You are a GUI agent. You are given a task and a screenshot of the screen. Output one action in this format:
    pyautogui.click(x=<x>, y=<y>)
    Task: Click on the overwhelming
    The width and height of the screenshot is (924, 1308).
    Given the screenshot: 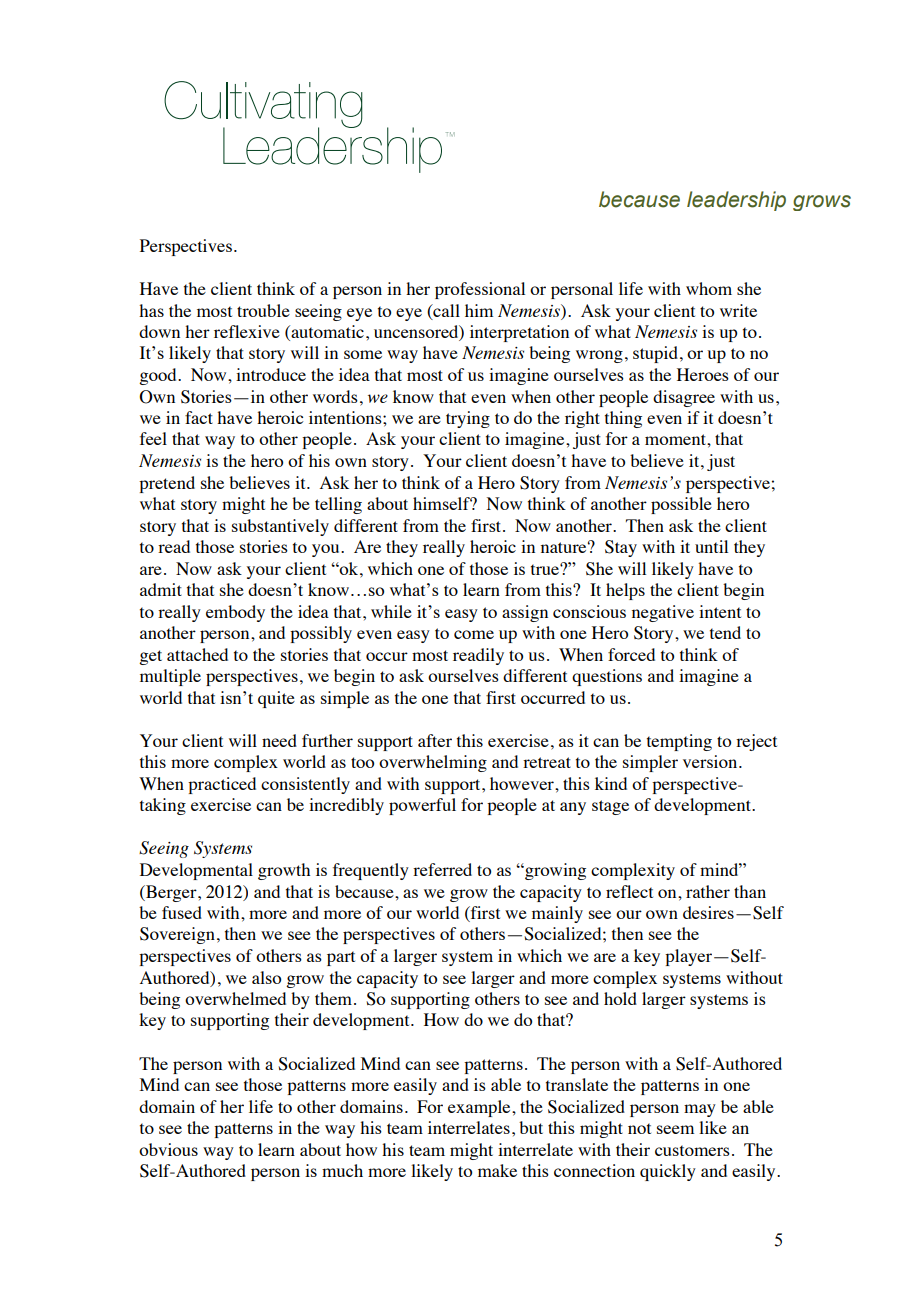 What is the action you would take?
    pyautogui.click(x=433, y=763)
